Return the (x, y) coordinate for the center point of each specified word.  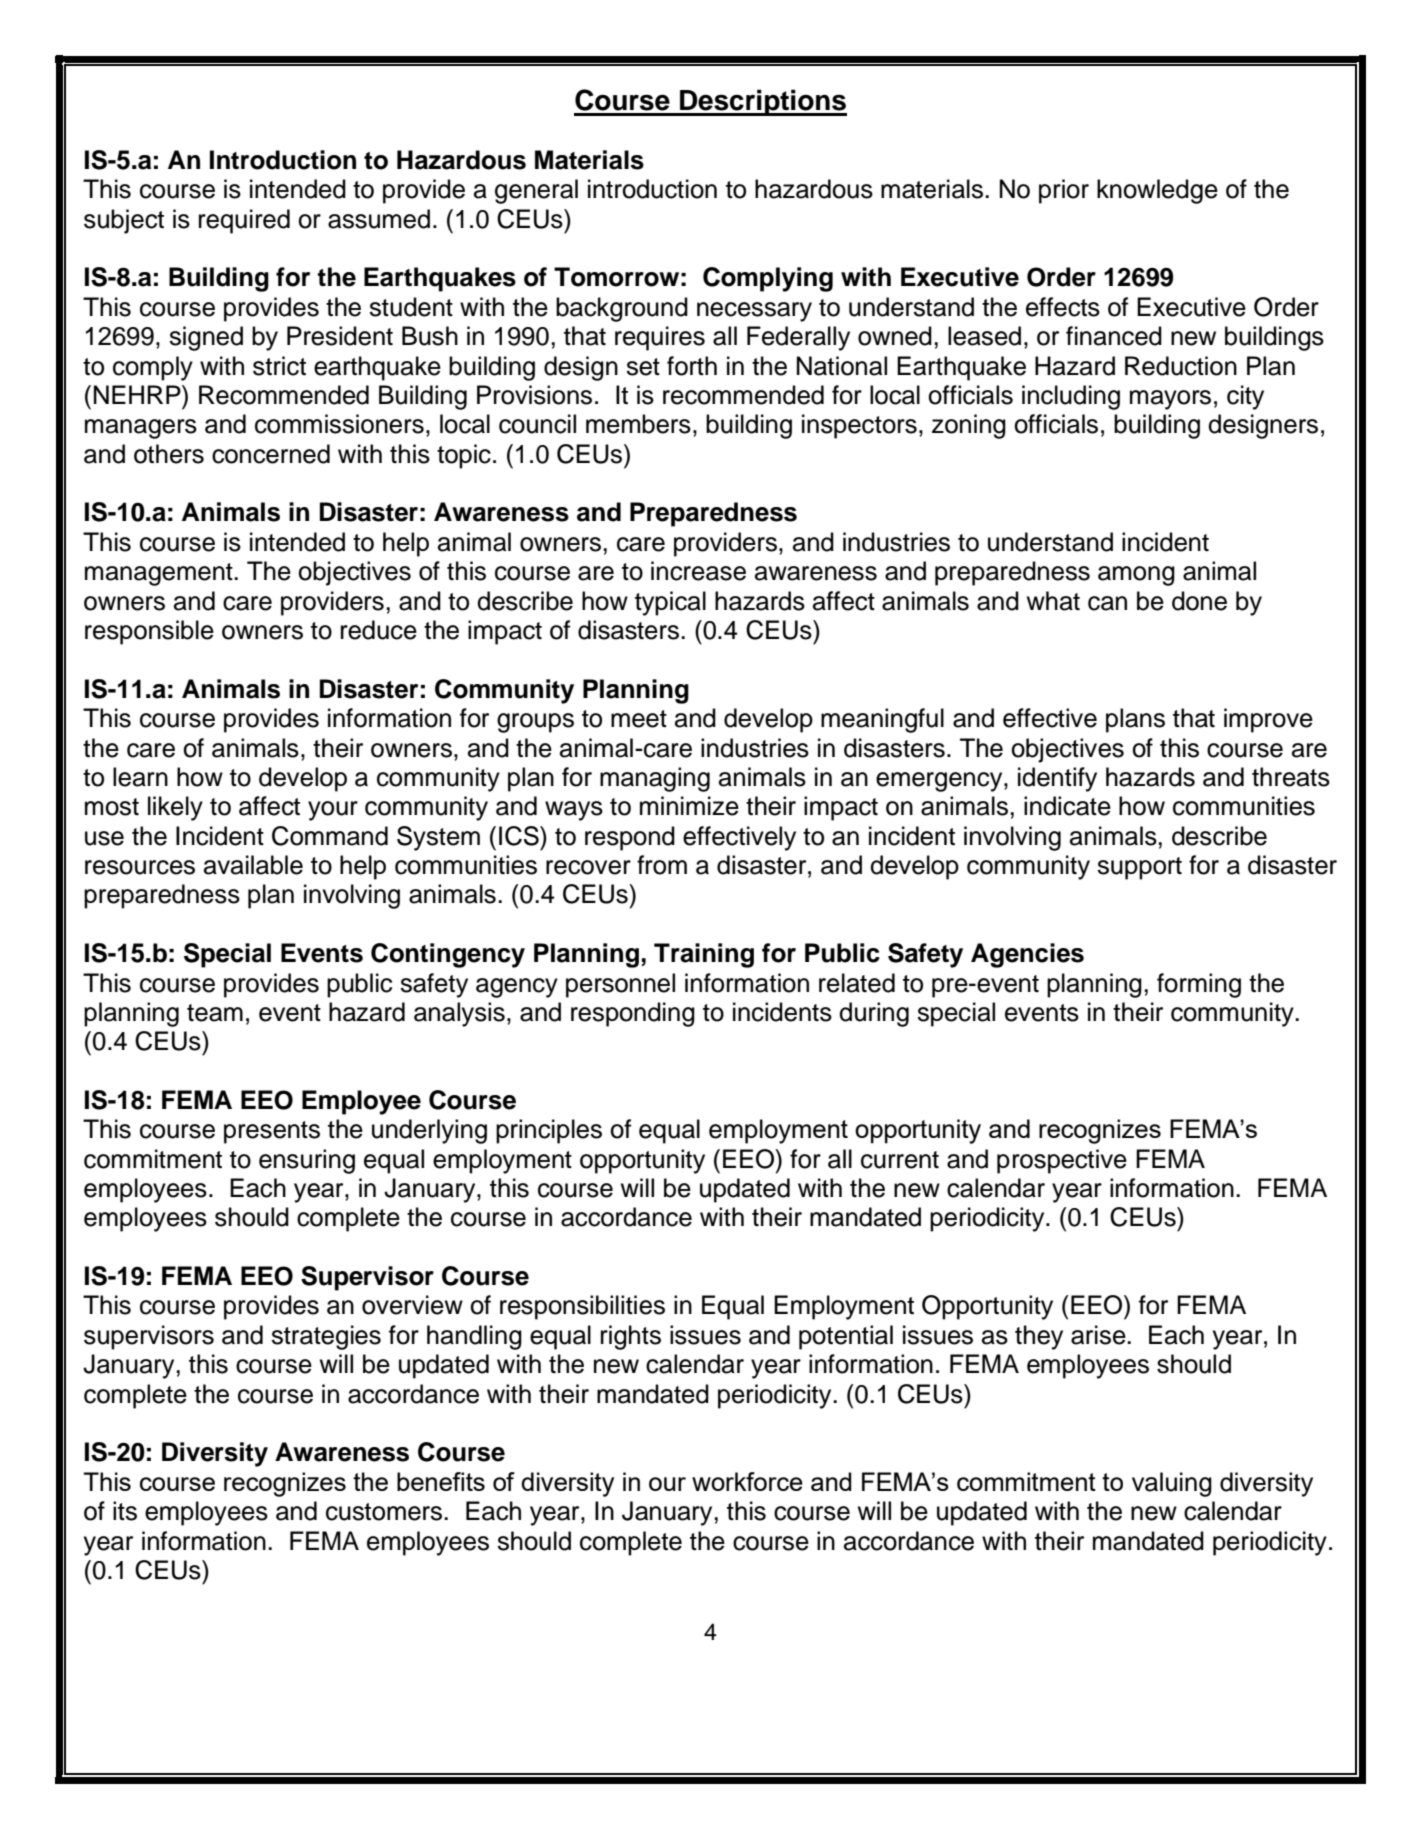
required (244, 221)
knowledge (1157, 191)
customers (384, 1512)
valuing (1172, 1484)
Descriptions (762, 102)
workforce (747, 1481)
